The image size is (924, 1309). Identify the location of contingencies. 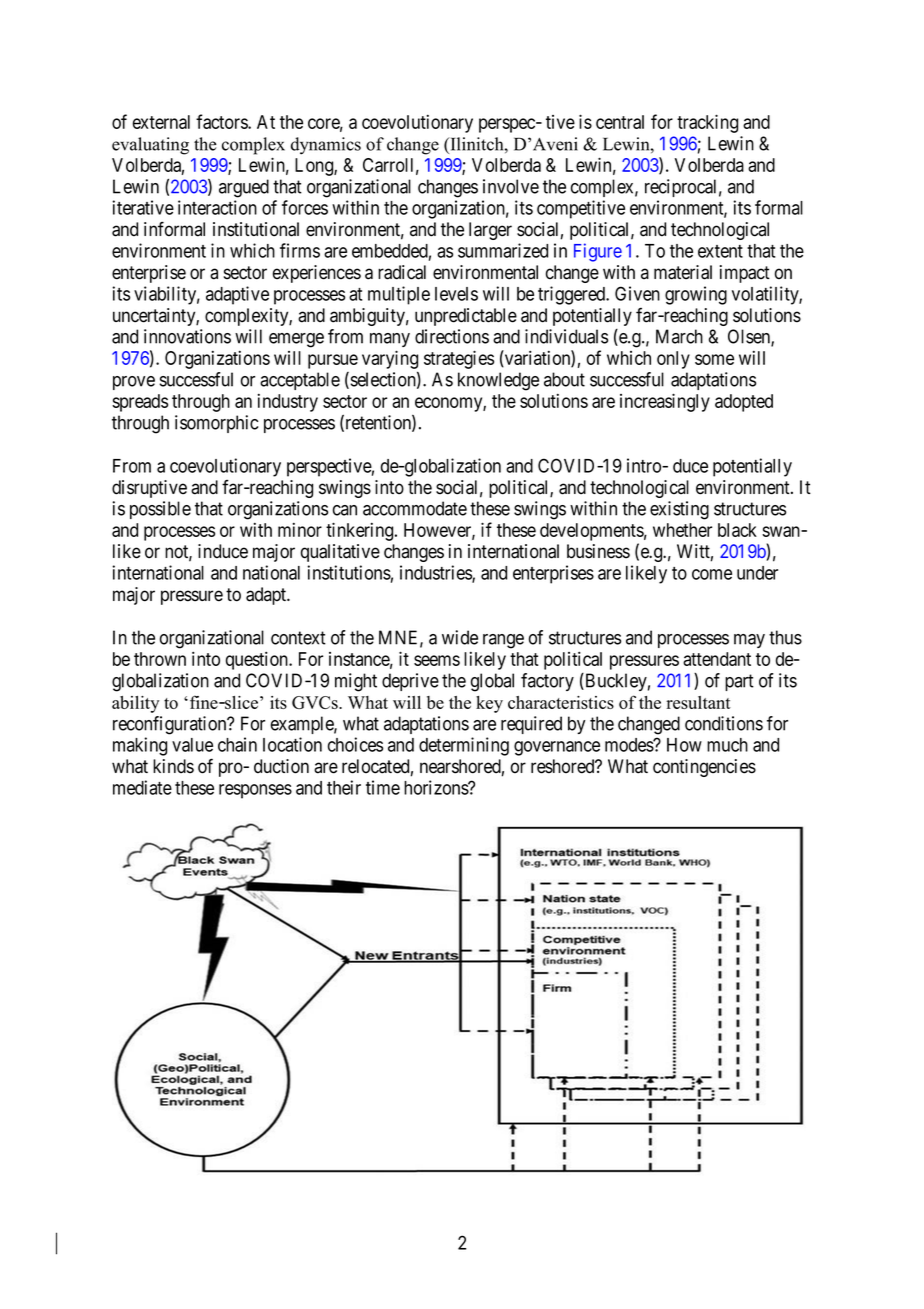
(704, 768).
